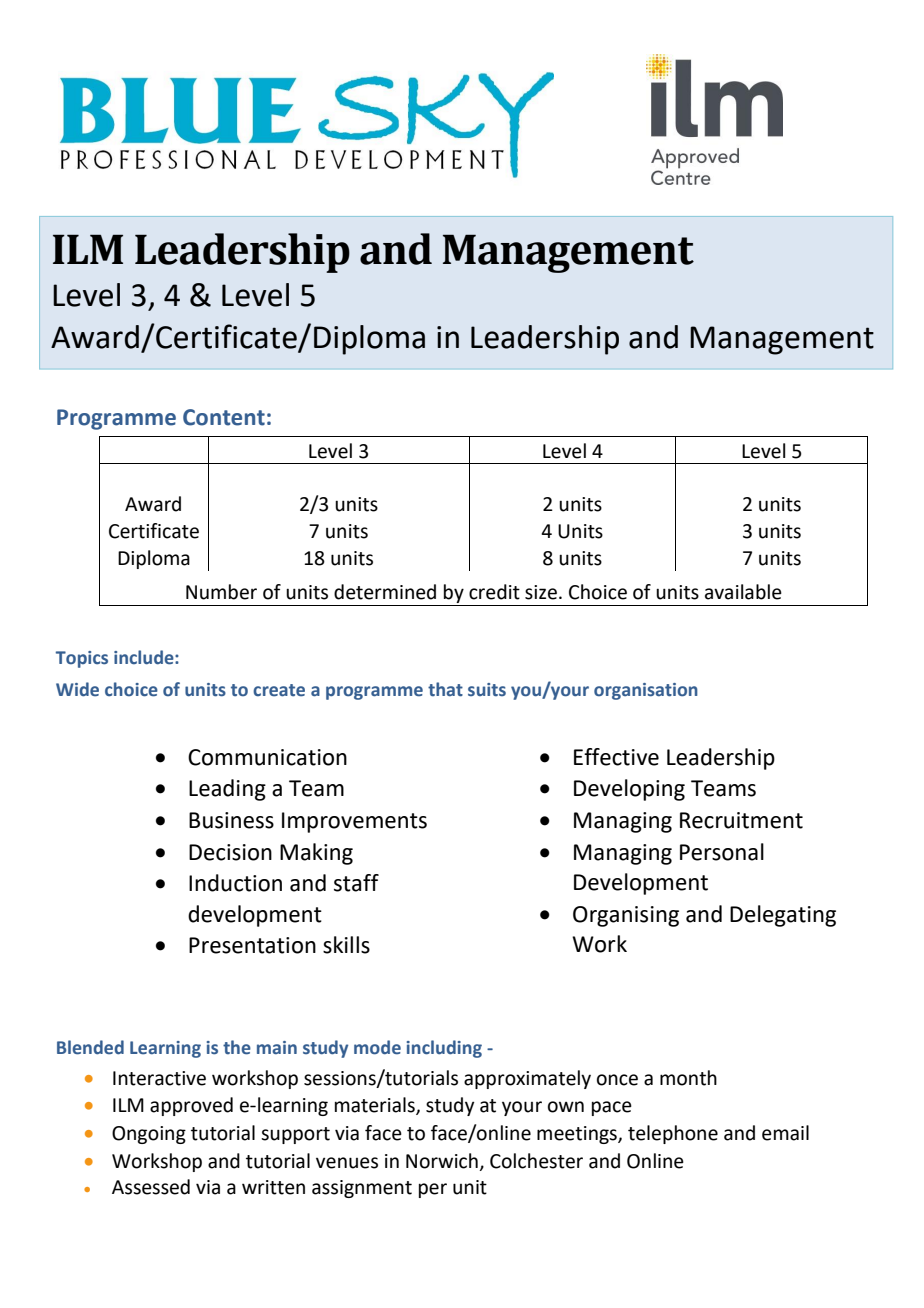 Image resolution: width=924 pixels, height=1308 pixels. What do you see at coordinates (354, 822) in the image?
I see `Improvements` at bounding box center [354, 822].
